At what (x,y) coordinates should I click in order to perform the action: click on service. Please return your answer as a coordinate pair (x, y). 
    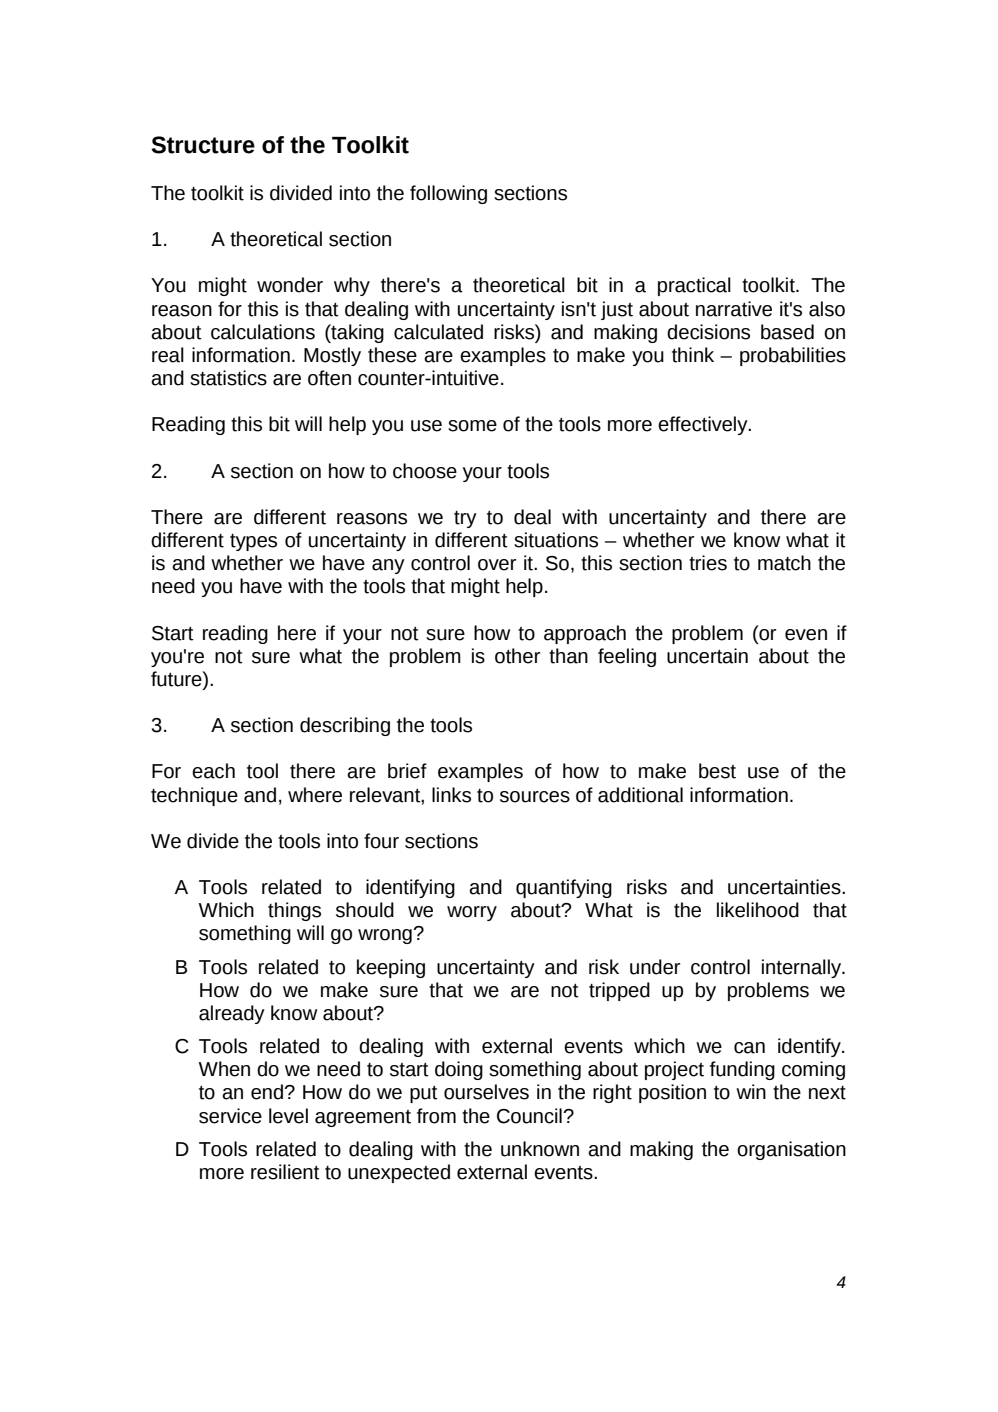
    Looking at the image, I should click on (230, 1116).
